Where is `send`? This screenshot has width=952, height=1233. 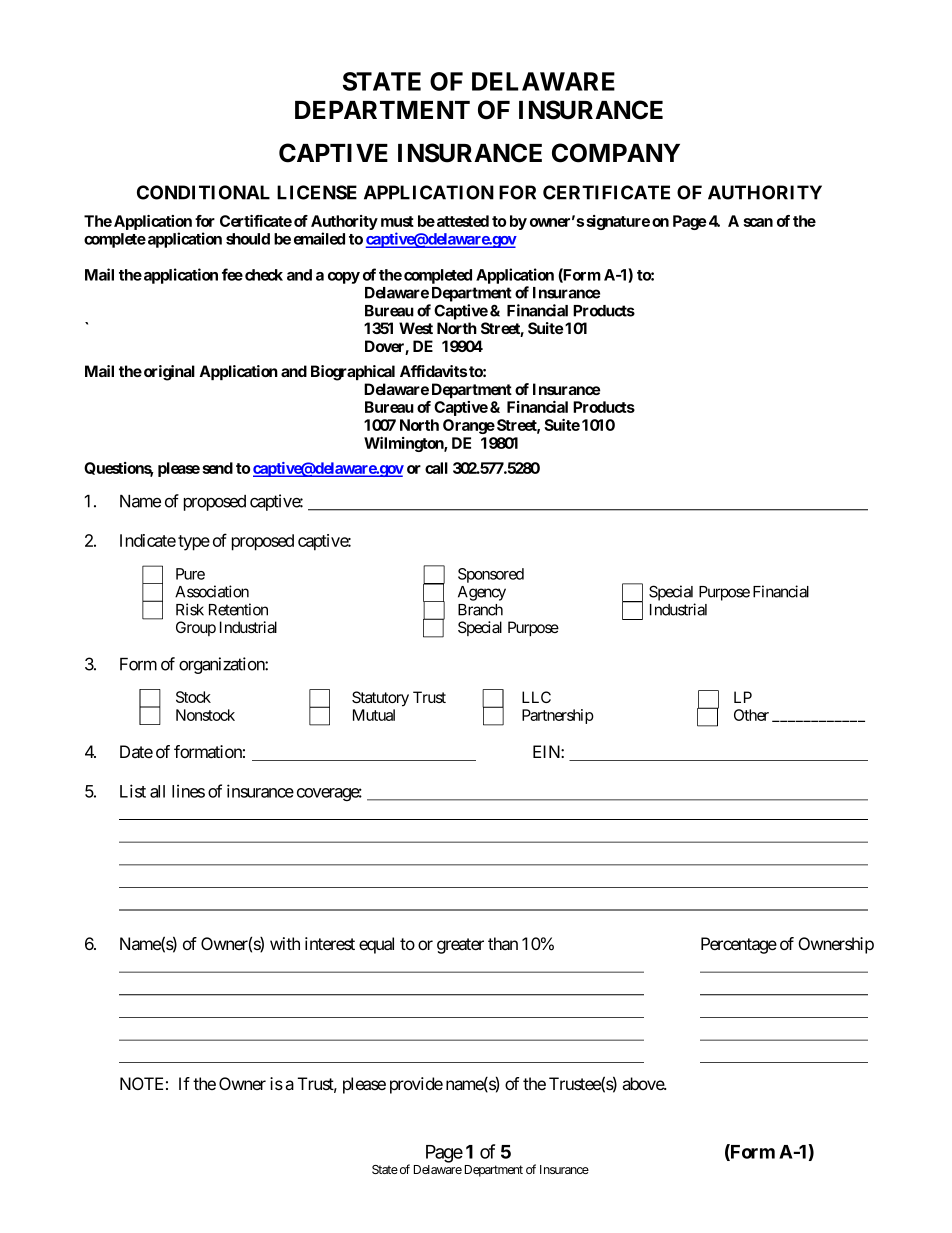 send is located at coordinates (217, 468).
